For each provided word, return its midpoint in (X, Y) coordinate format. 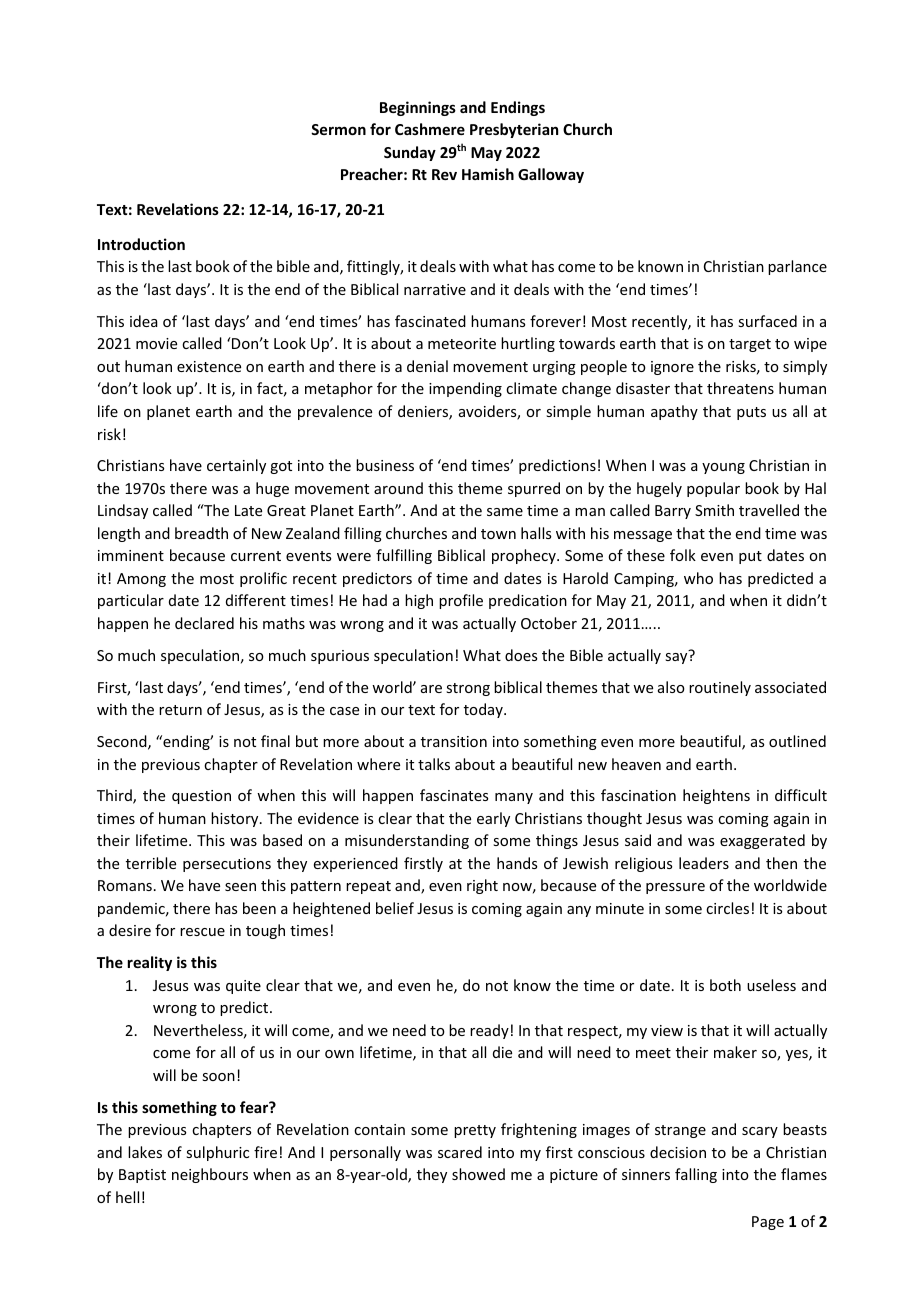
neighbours (210, 1175)
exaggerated (762, 841)
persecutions (227, 865)
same (505, 512)
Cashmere (430, 129)
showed (478, 1174)
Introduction (141, 244)
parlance (797, 267)
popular (713, 489)
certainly (236, 466)
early (493, 819)
